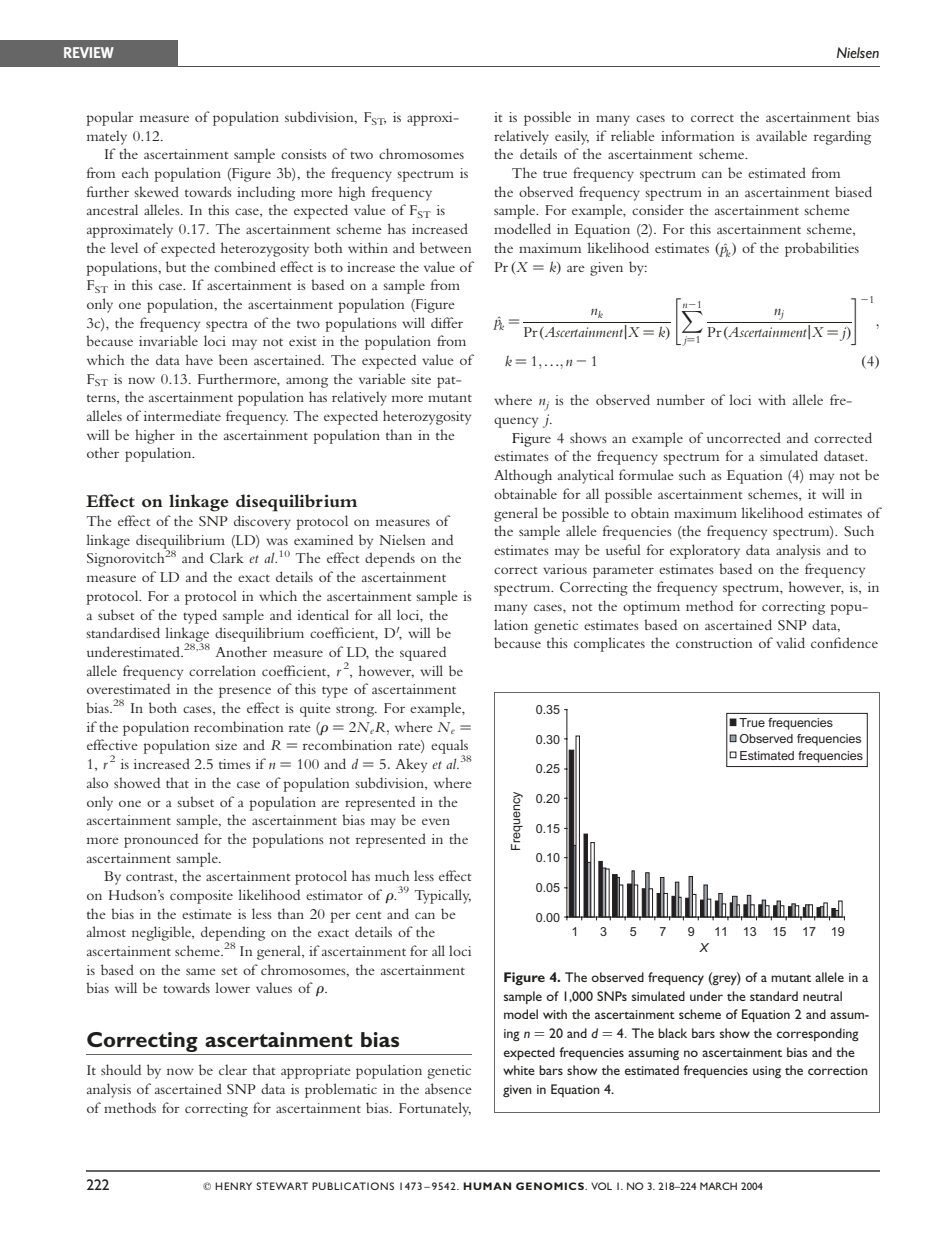 The image size is (952, 1237). Describe the element at coordinates (790, 642) in the image. I see `valid` at that location.
